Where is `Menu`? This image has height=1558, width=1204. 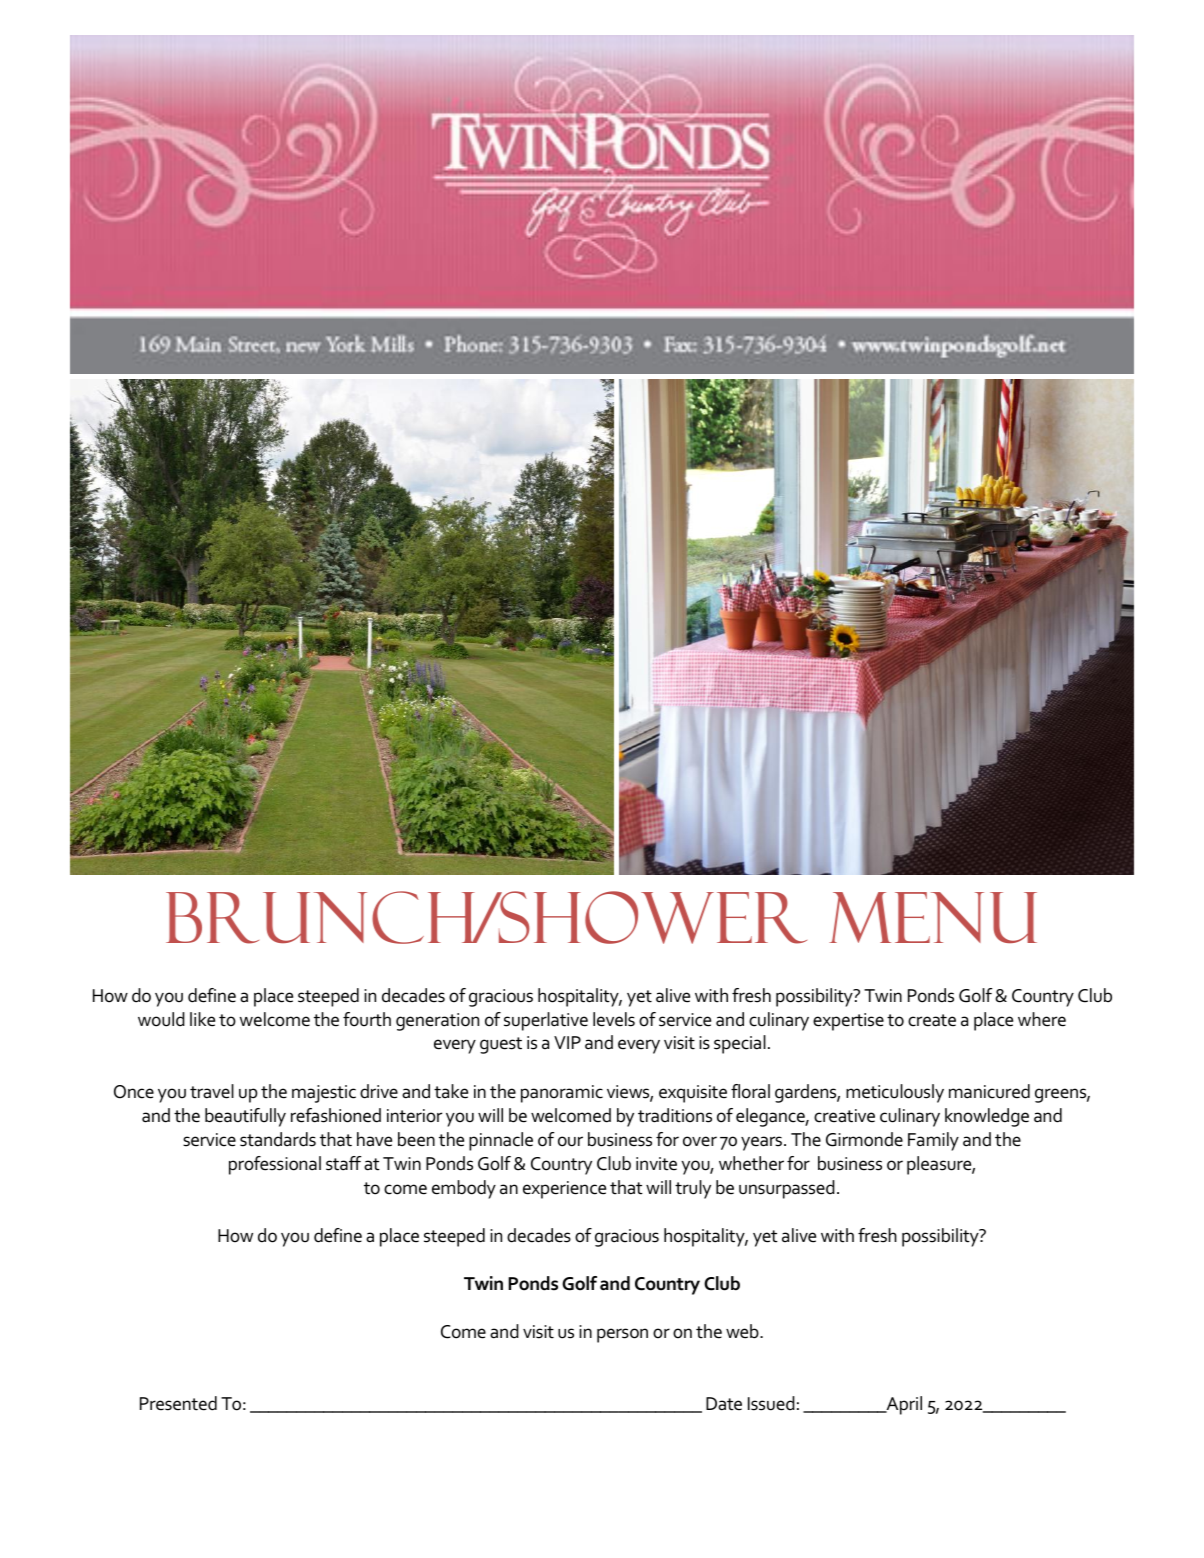 Menu is located at coordinates (933, 917).
